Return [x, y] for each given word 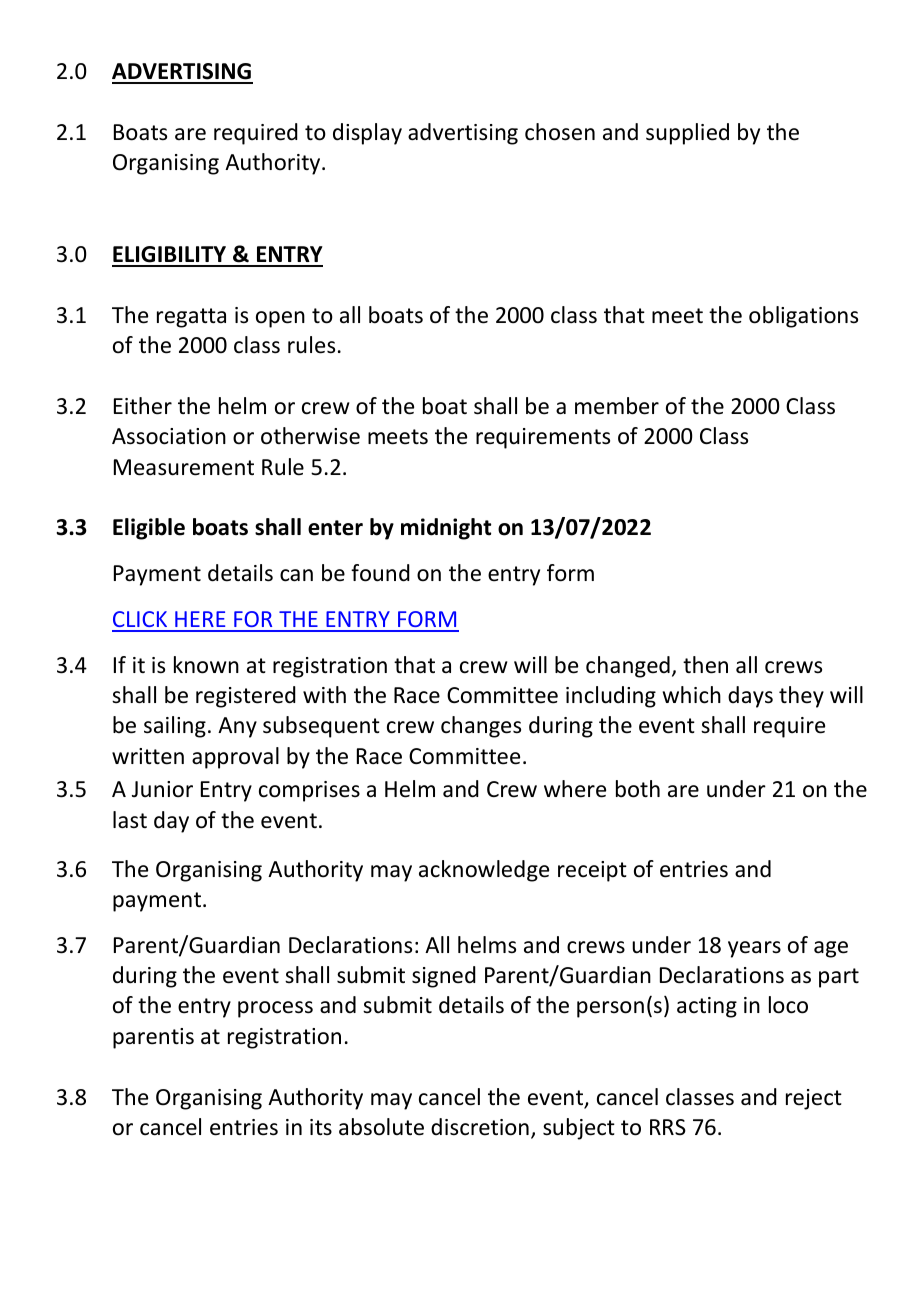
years [754, 949]
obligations [803, 317]
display [367, 134]
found [380, 573]
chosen [560, 132]
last [130, 820]
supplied [687, 134]
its [321, 1127]
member [617, 406]
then [705, 665]
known [206, 665]
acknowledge [484, 871]
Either [143, 406]
